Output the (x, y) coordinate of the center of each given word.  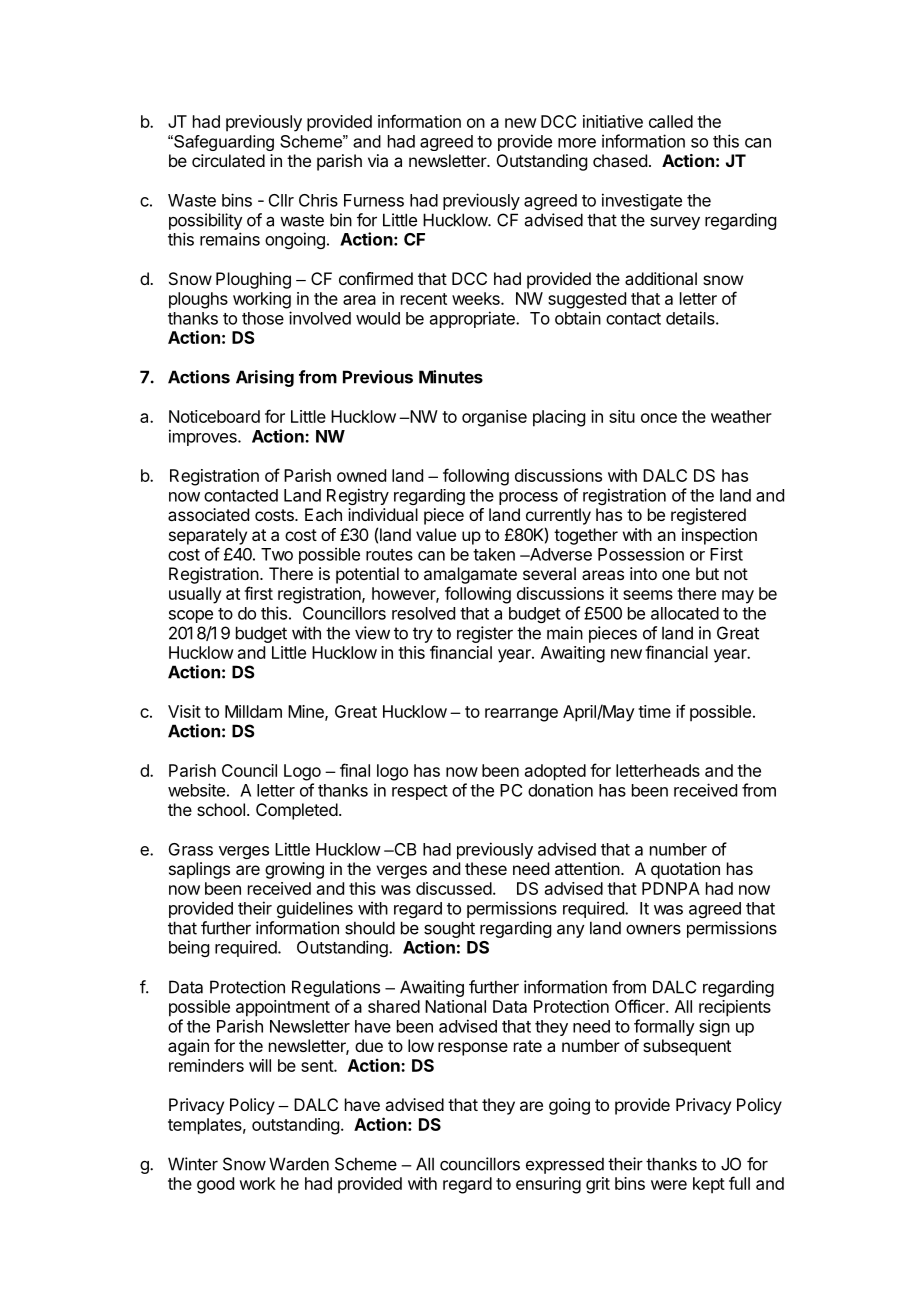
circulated (228, 160)
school (221, 809)
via (378, 160)
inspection (719, 536)
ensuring (548, 1185)
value (436, 534)
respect (420, 792)
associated (208, 514)
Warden (299, 1164)
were (669, 1185)
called (671, 121)
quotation (685, 870)
